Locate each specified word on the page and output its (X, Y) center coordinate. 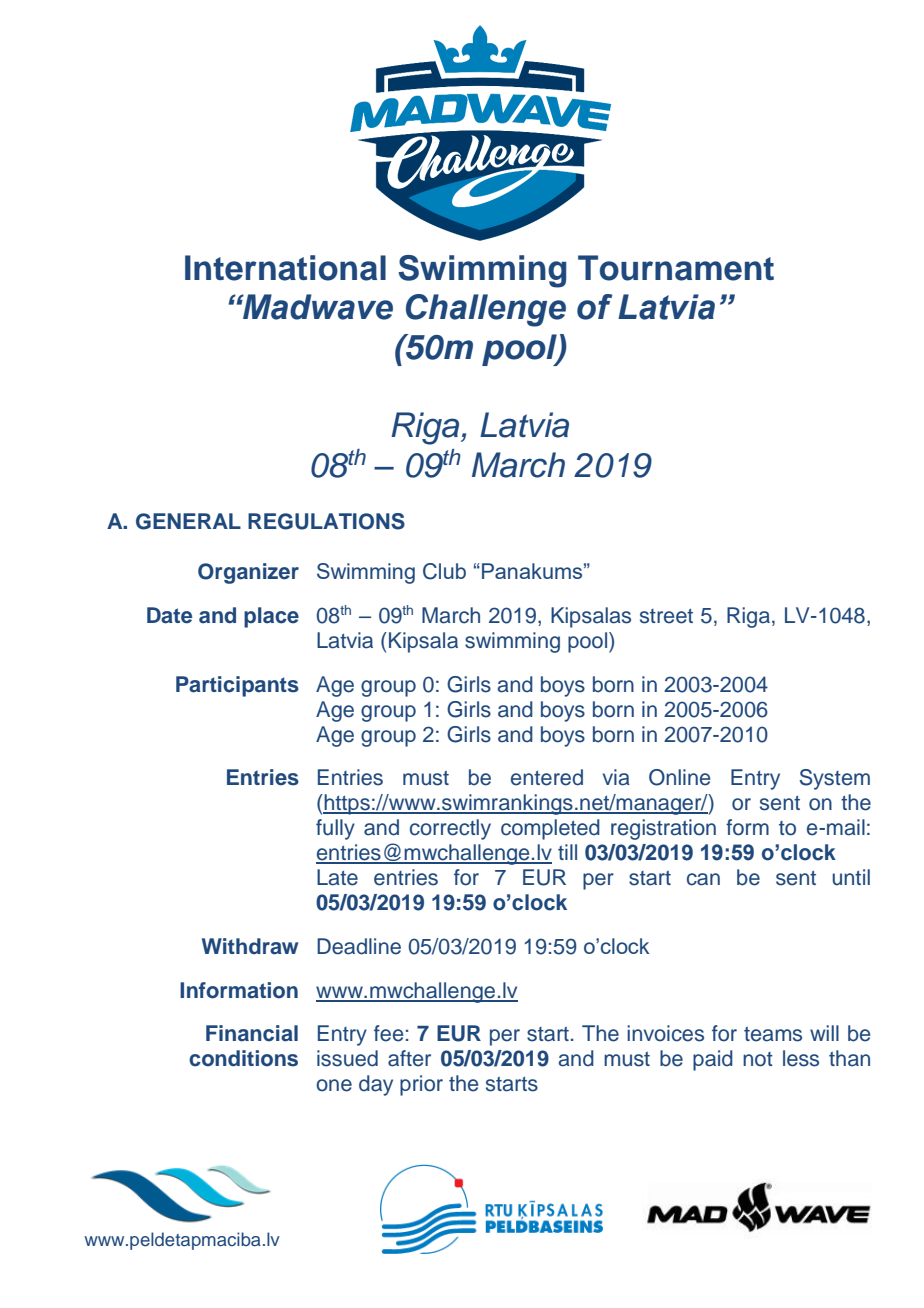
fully (335, 829)
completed (550, 829)
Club (444, 571)
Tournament (676, 268)
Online (679, 777)
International (285, 268)
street (666, 616)
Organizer (248, 573)
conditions (243, 1058)
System (834, 779)
